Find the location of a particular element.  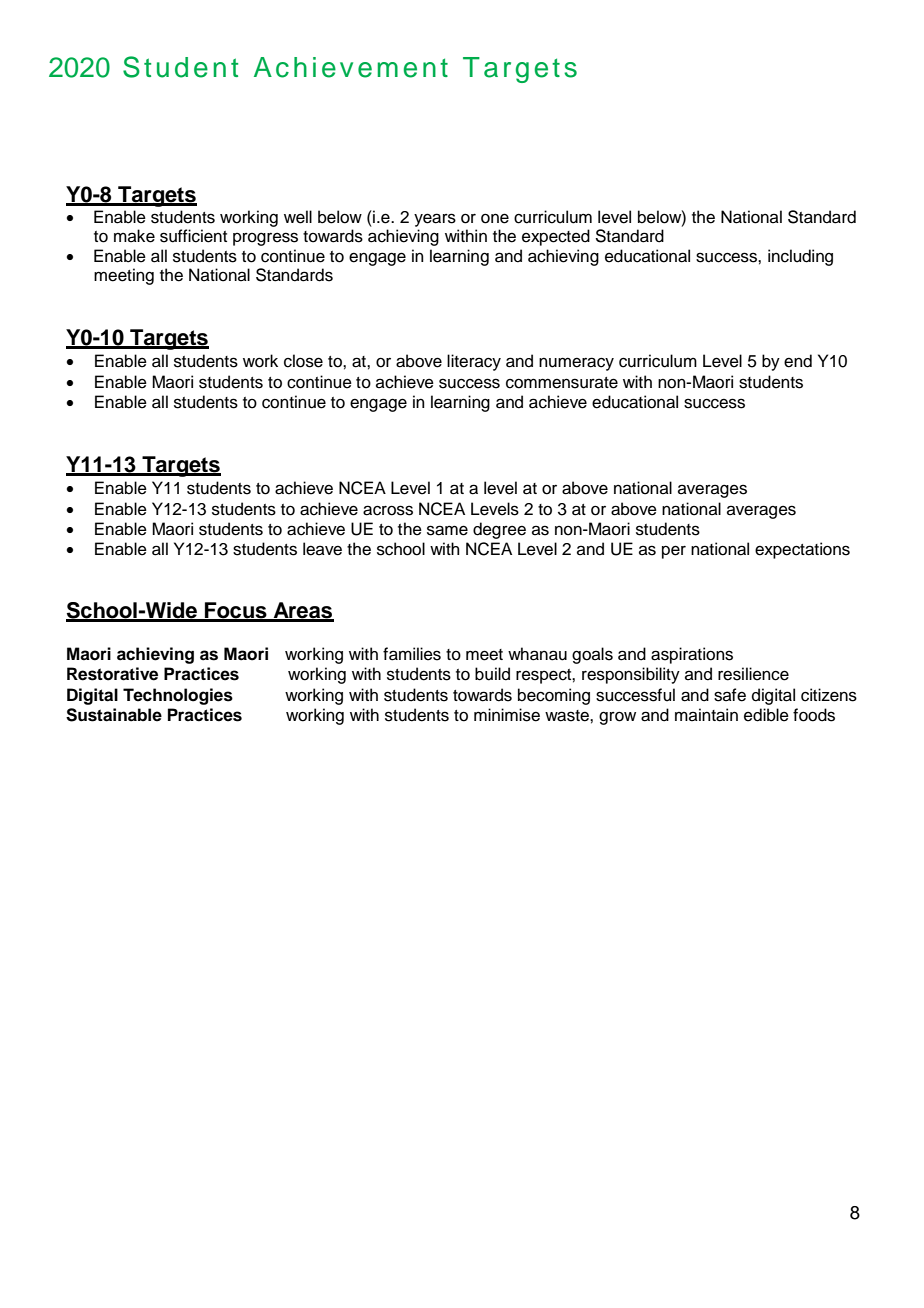

literacy is located at coordinates (474, 362).
